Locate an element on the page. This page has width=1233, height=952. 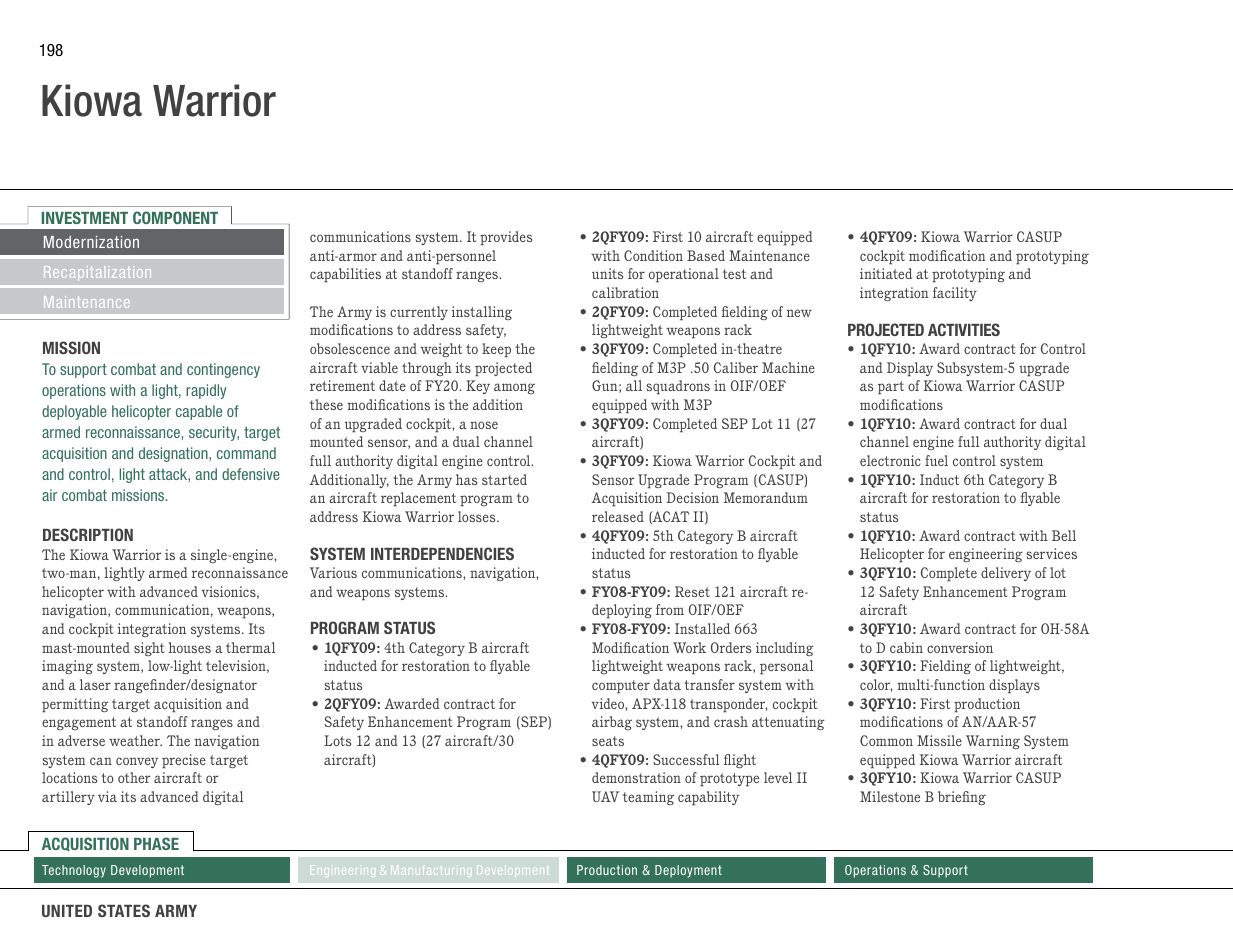
initiated is located at coordinates (886, 273).
